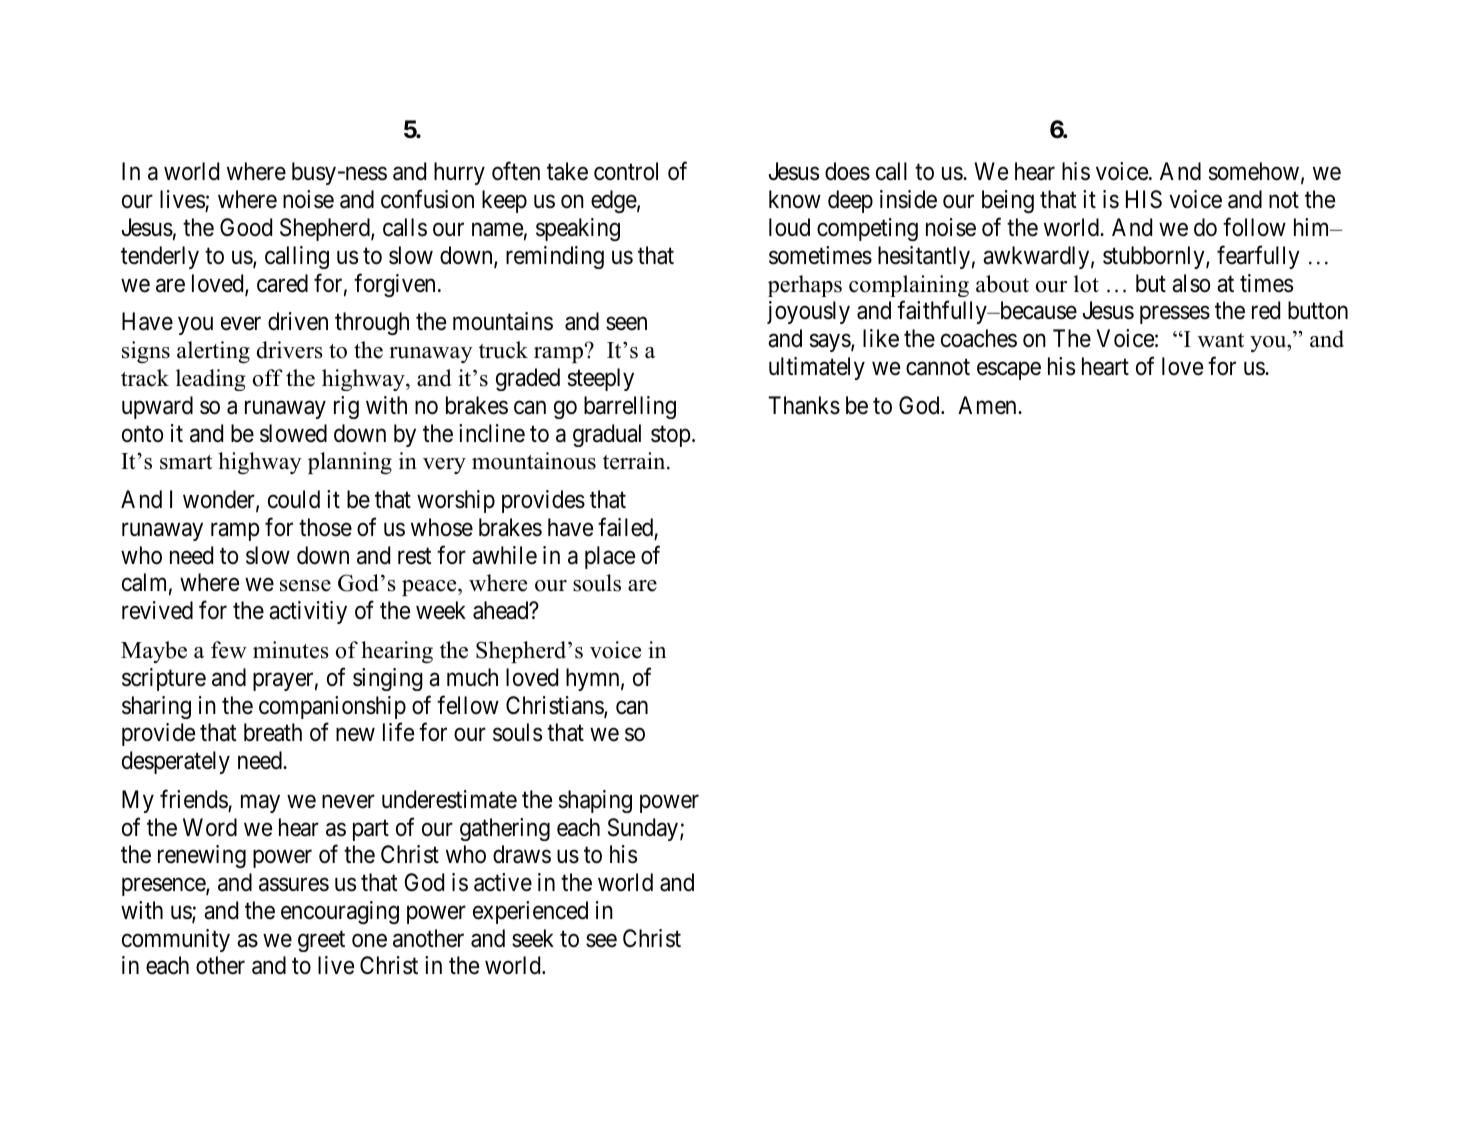  Describe the element at coordinates (610, 557) in the page. I see `place` at that location.
